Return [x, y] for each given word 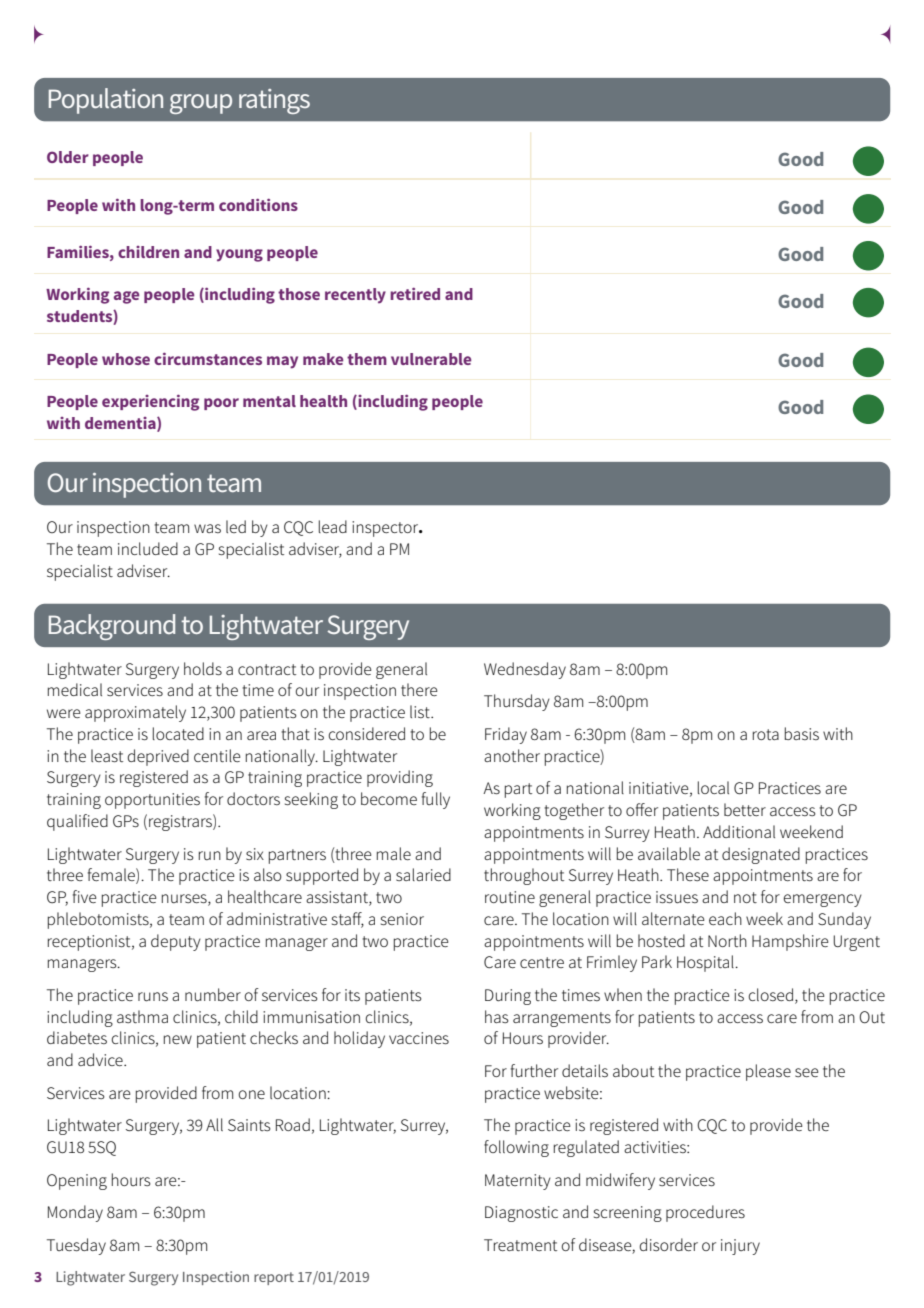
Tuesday [76, 1246]
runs [153, 996]
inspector [386, 529]
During [508, 997]
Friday [506, 735]
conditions [258, 205]
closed [771, 994]
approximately [135, 713]
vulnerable [431, 359]
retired [415, 294]
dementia [121, 424]
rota [766, 734]
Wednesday [525, 670]
